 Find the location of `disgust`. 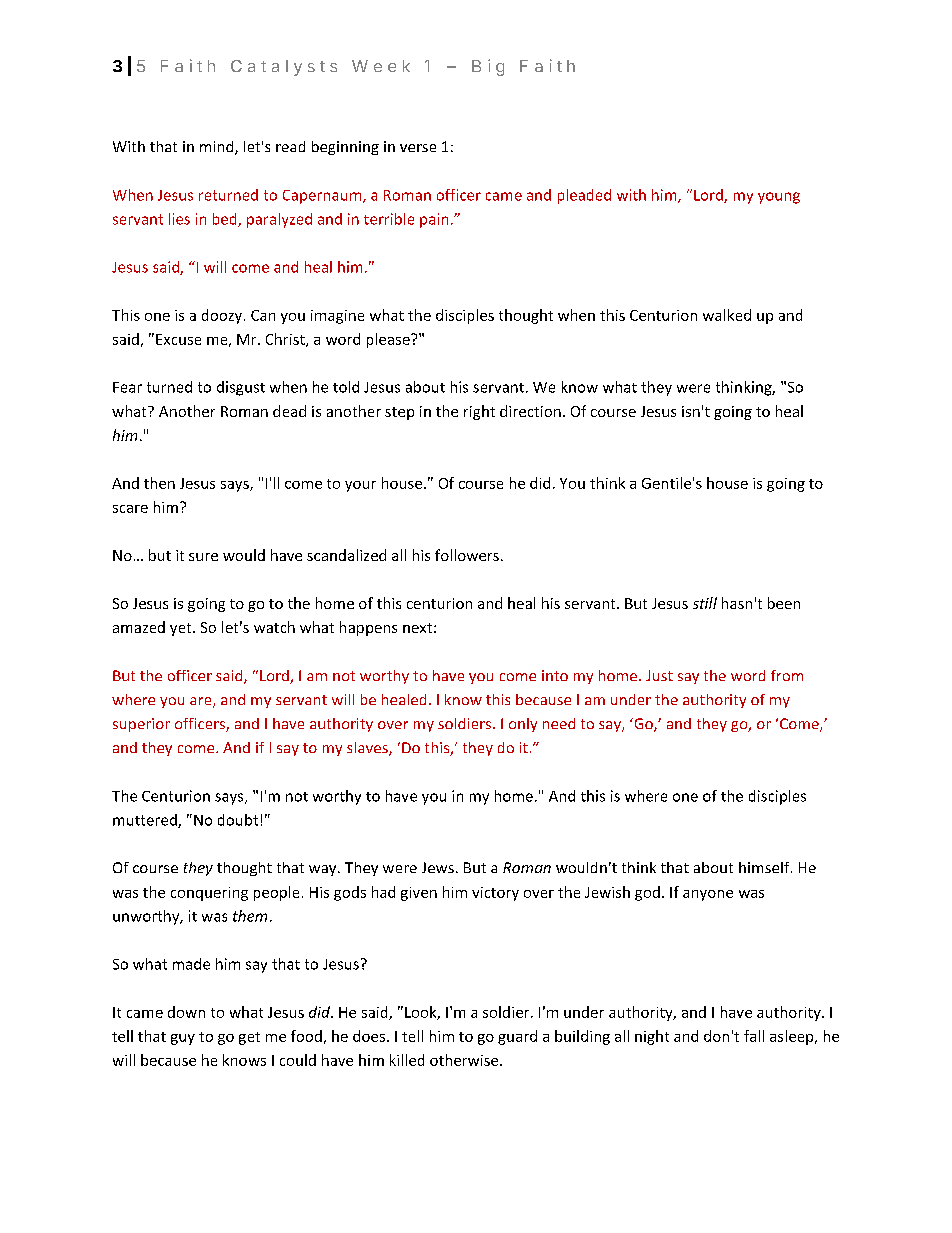

disgust is located at coordinates (241, 388).
